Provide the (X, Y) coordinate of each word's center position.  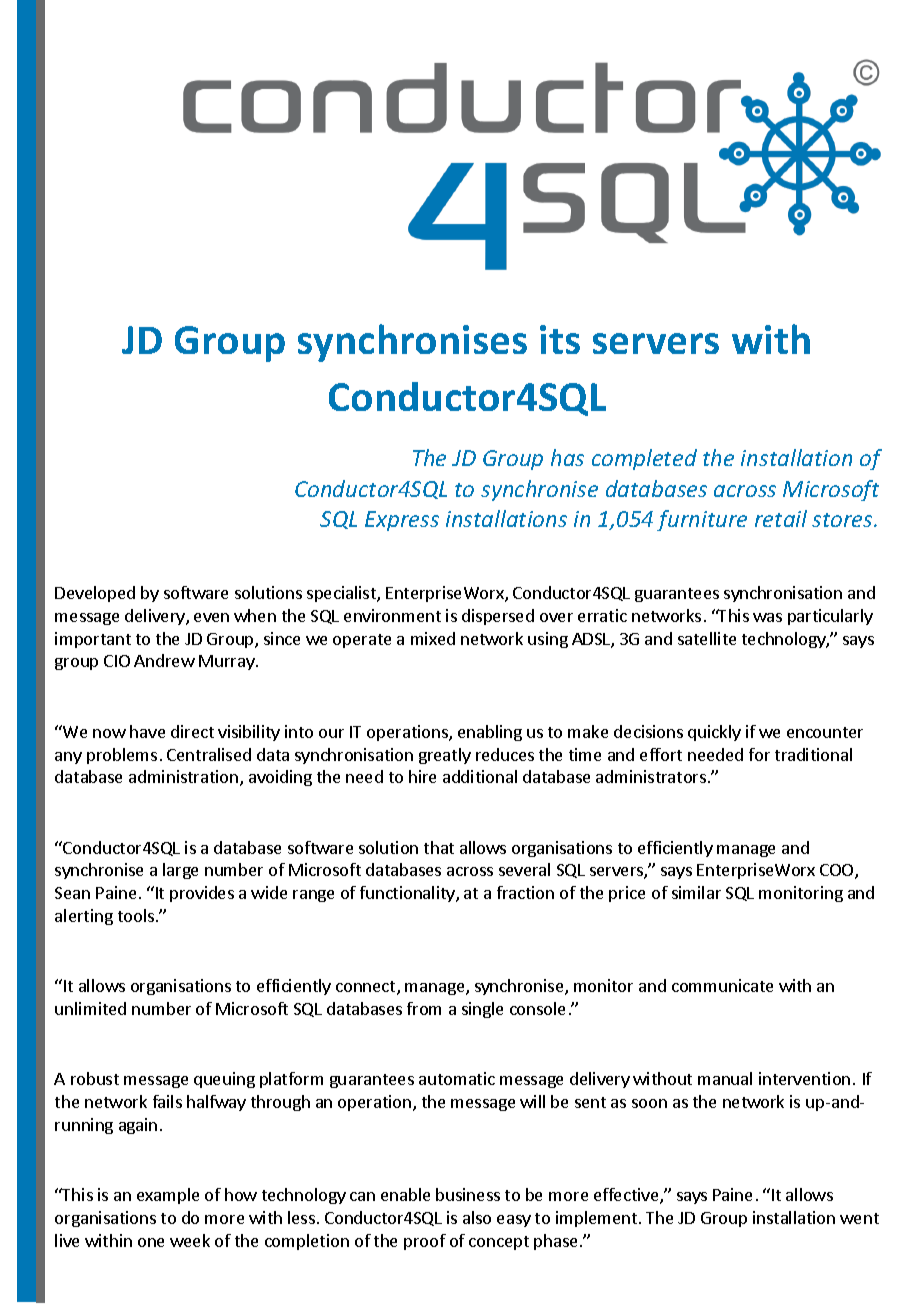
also (477, 1217)
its (560, 339)
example (168, 1196)
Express (402, 521)
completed (644, 459)
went (859, 1218)
